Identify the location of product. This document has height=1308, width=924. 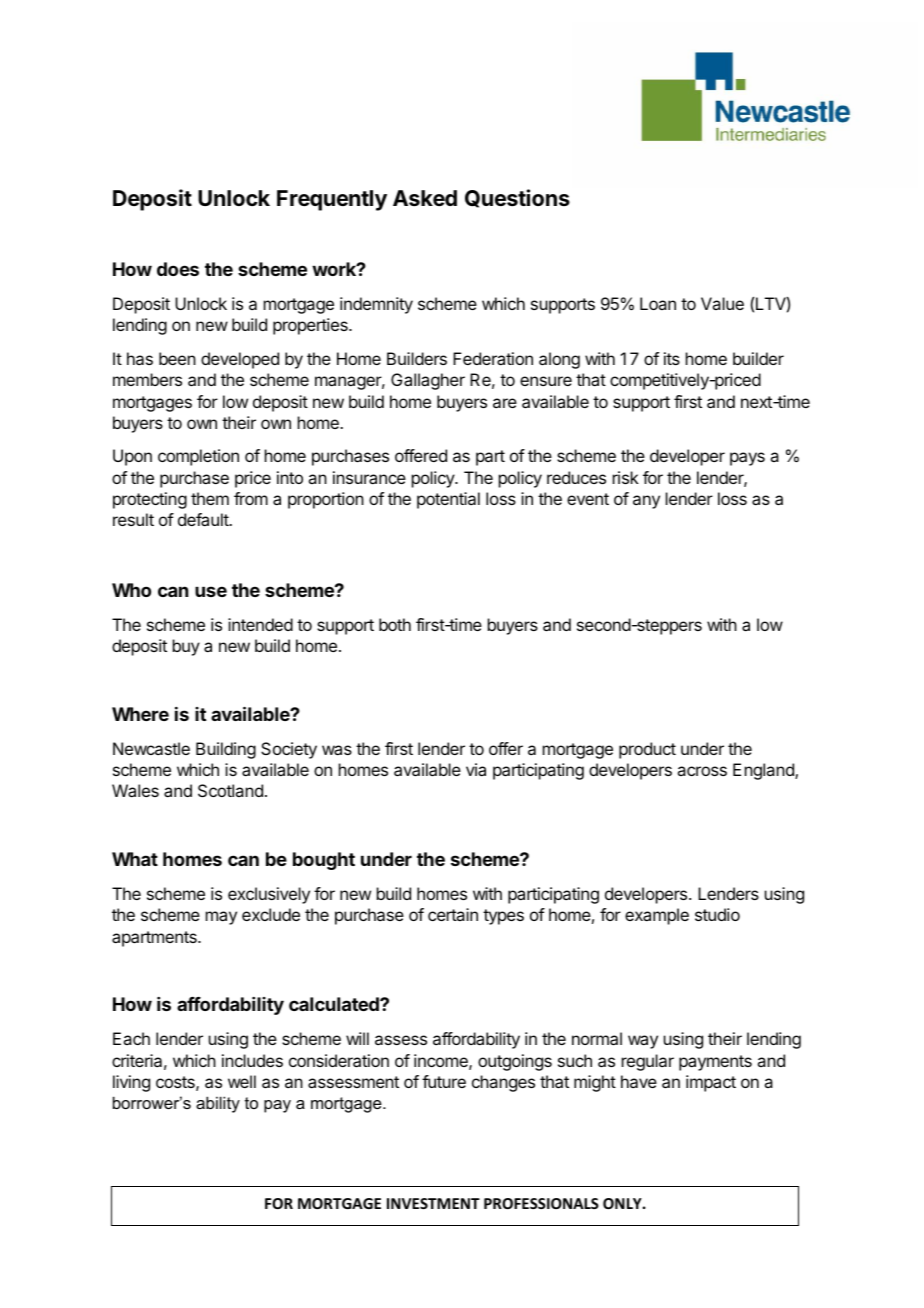
(647, 750).
